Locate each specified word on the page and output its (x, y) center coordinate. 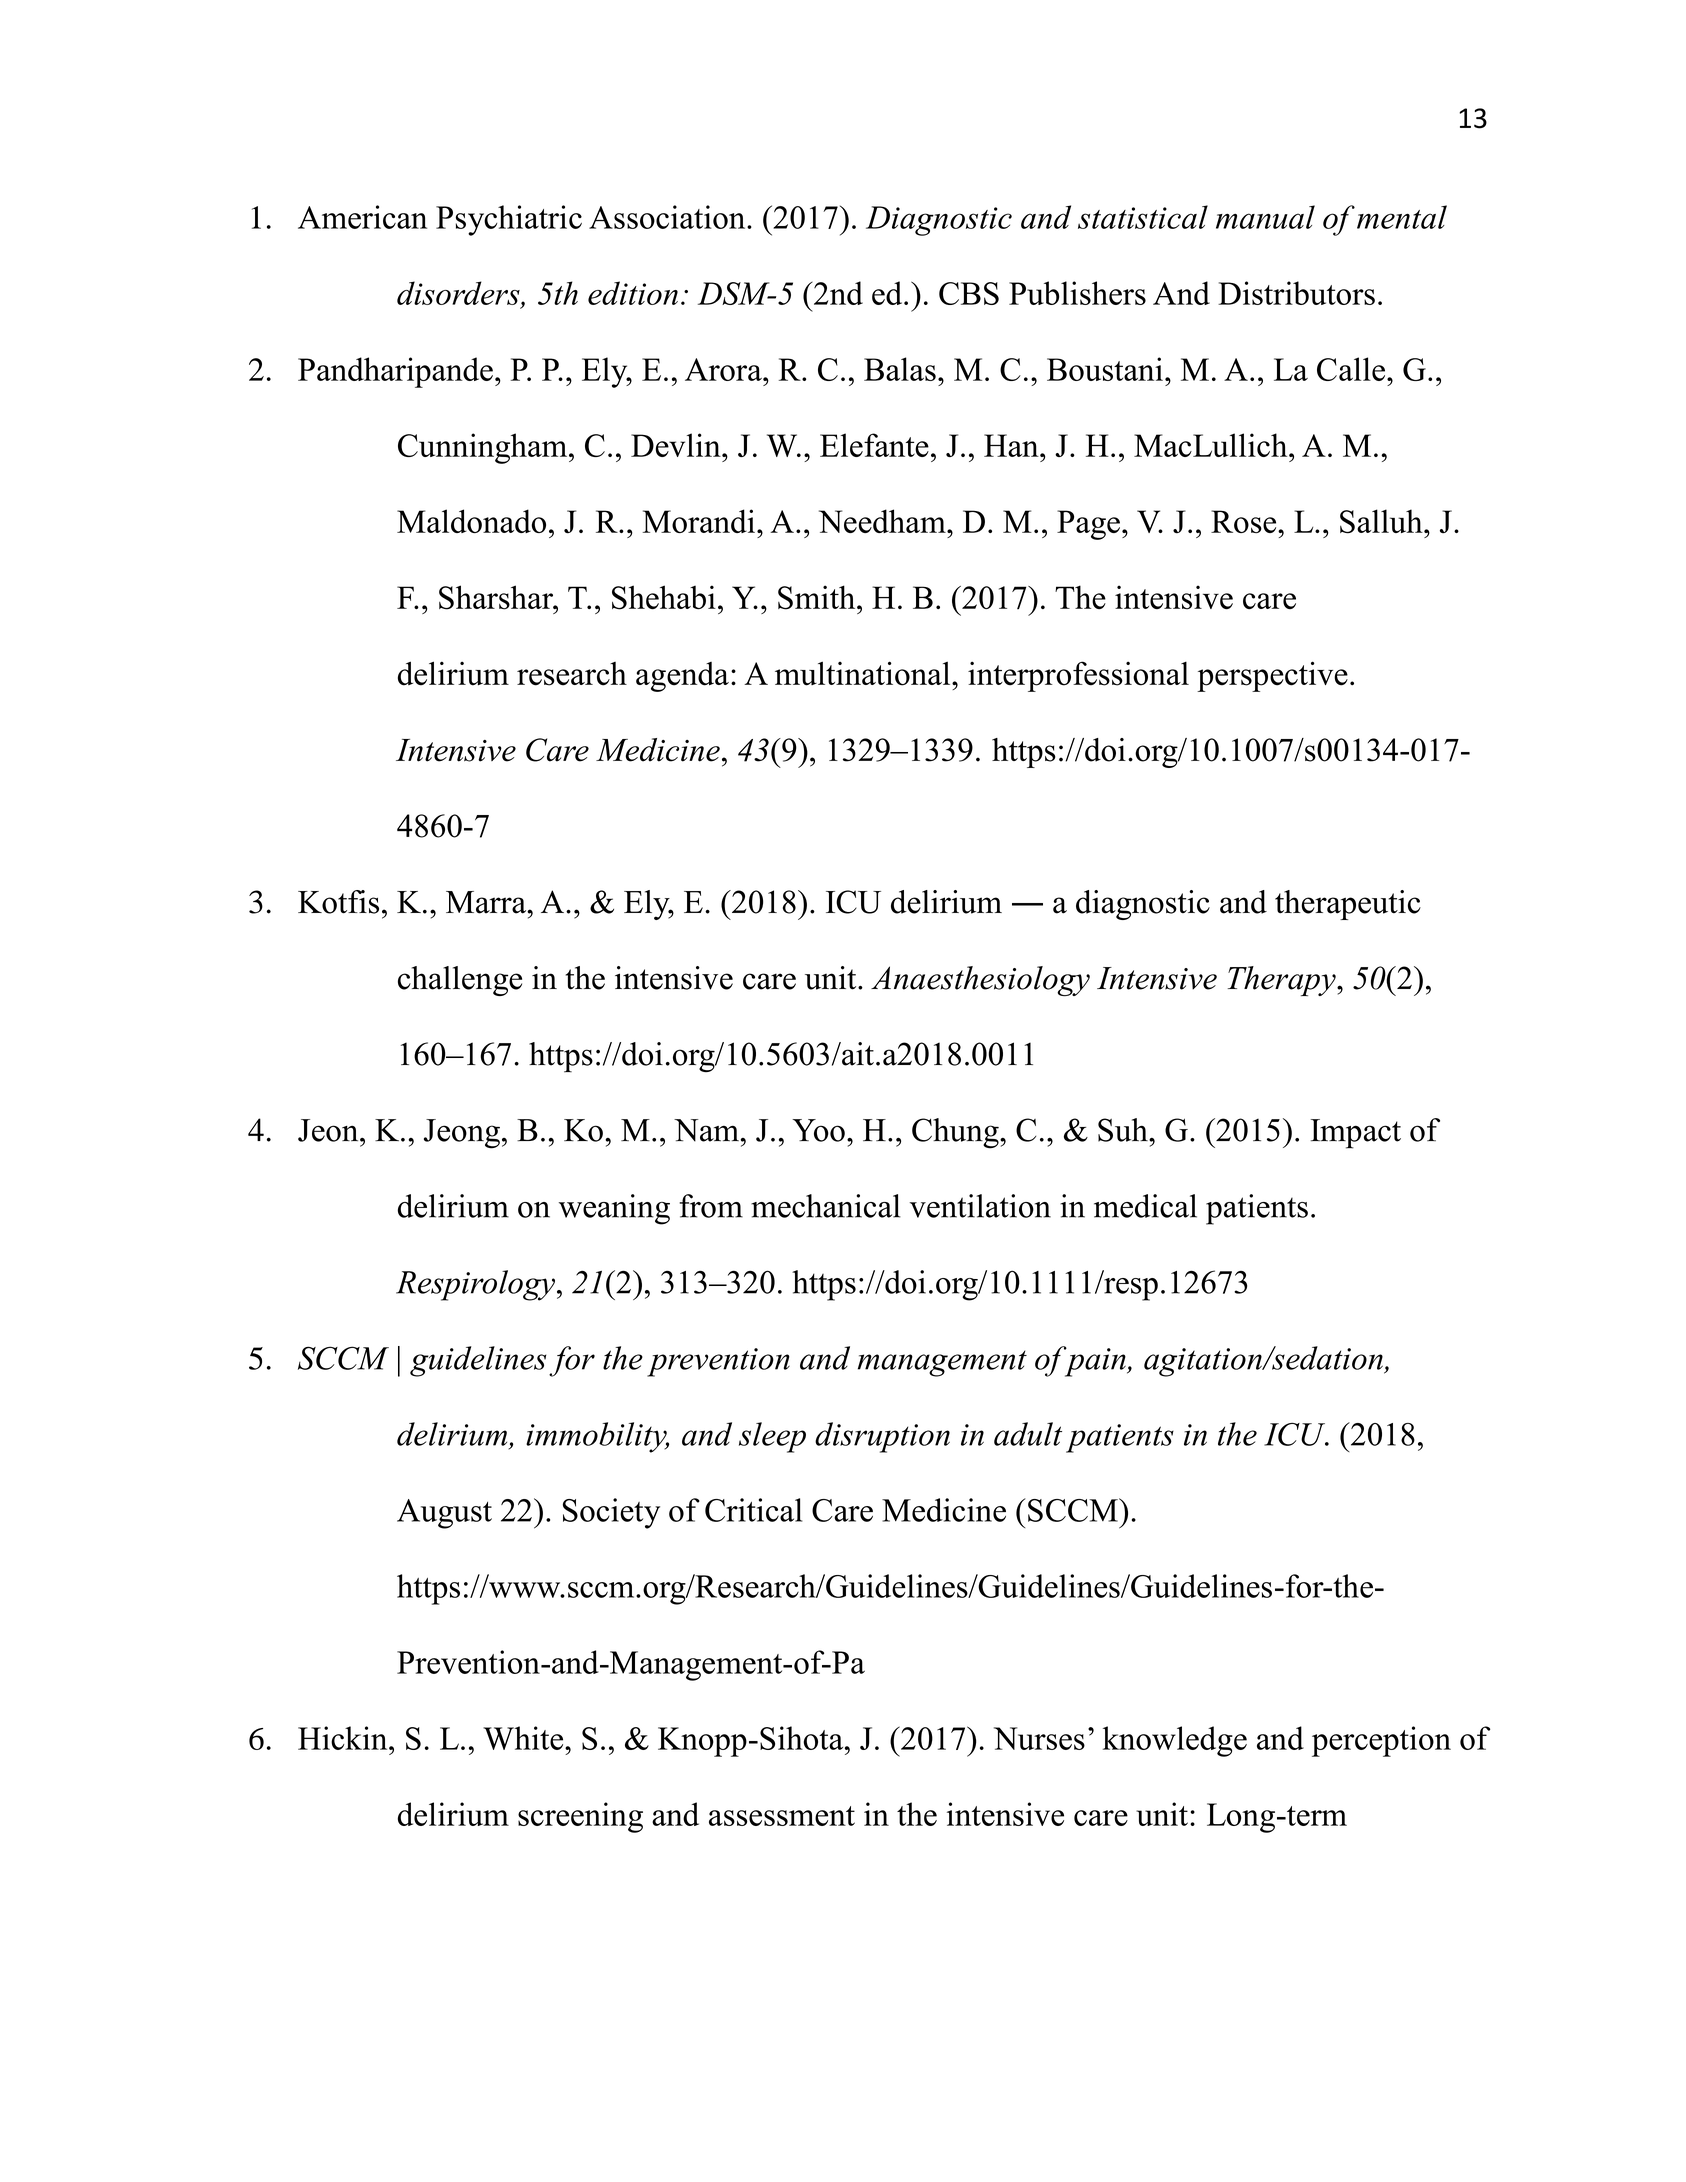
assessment (782, 1816)
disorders (459, 293)
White (524, 1738)
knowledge (1175, 1741)
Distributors (1296, 293)
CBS (969, 293)
